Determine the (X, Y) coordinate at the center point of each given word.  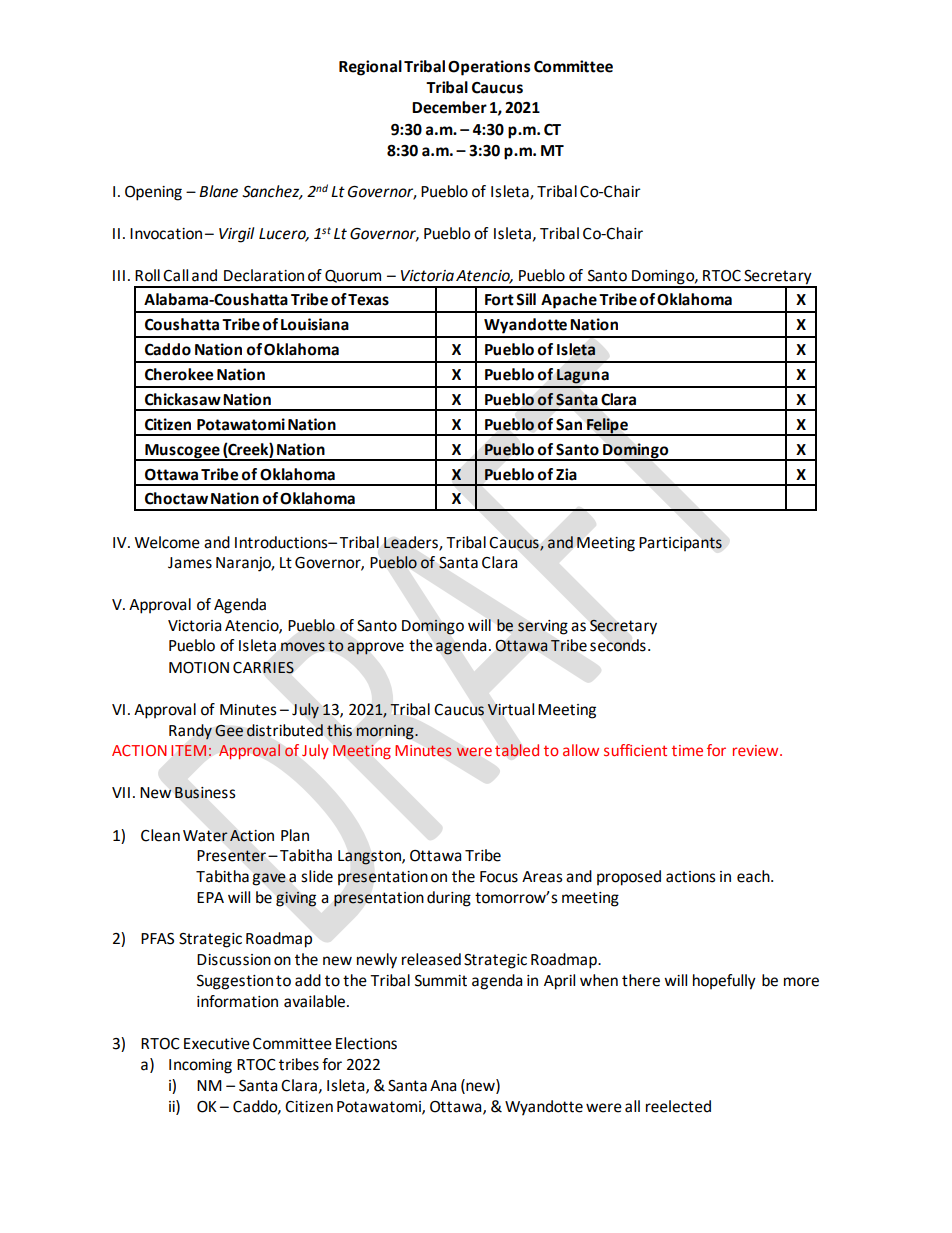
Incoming (200, 1066)
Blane (218, 191)
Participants (680, 544)
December (449, 107)
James (190, 563)
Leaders (412, 543)
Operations (489, 68)
